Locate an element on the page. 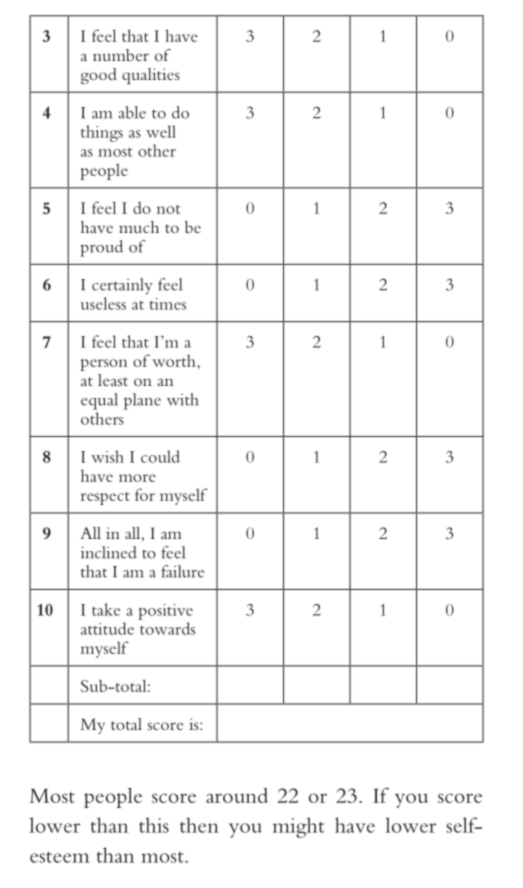 The image size is (523, 888). around is located at coordinates (237, 795).
